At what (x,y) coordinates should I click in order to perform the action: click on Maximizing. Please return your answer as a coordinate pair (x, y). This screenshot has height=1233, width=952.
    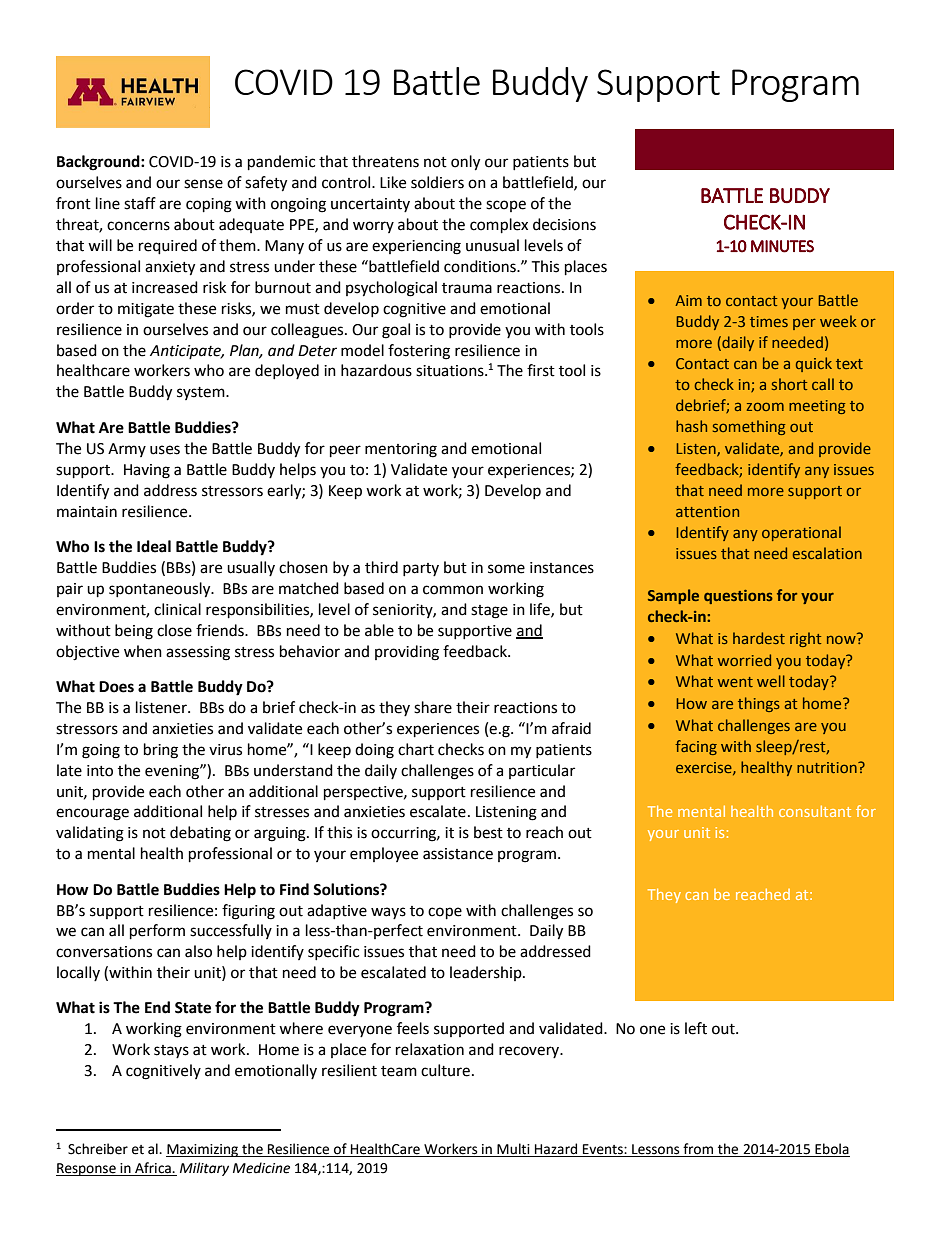
    Looking at the image, I should click on (203, 1150).
